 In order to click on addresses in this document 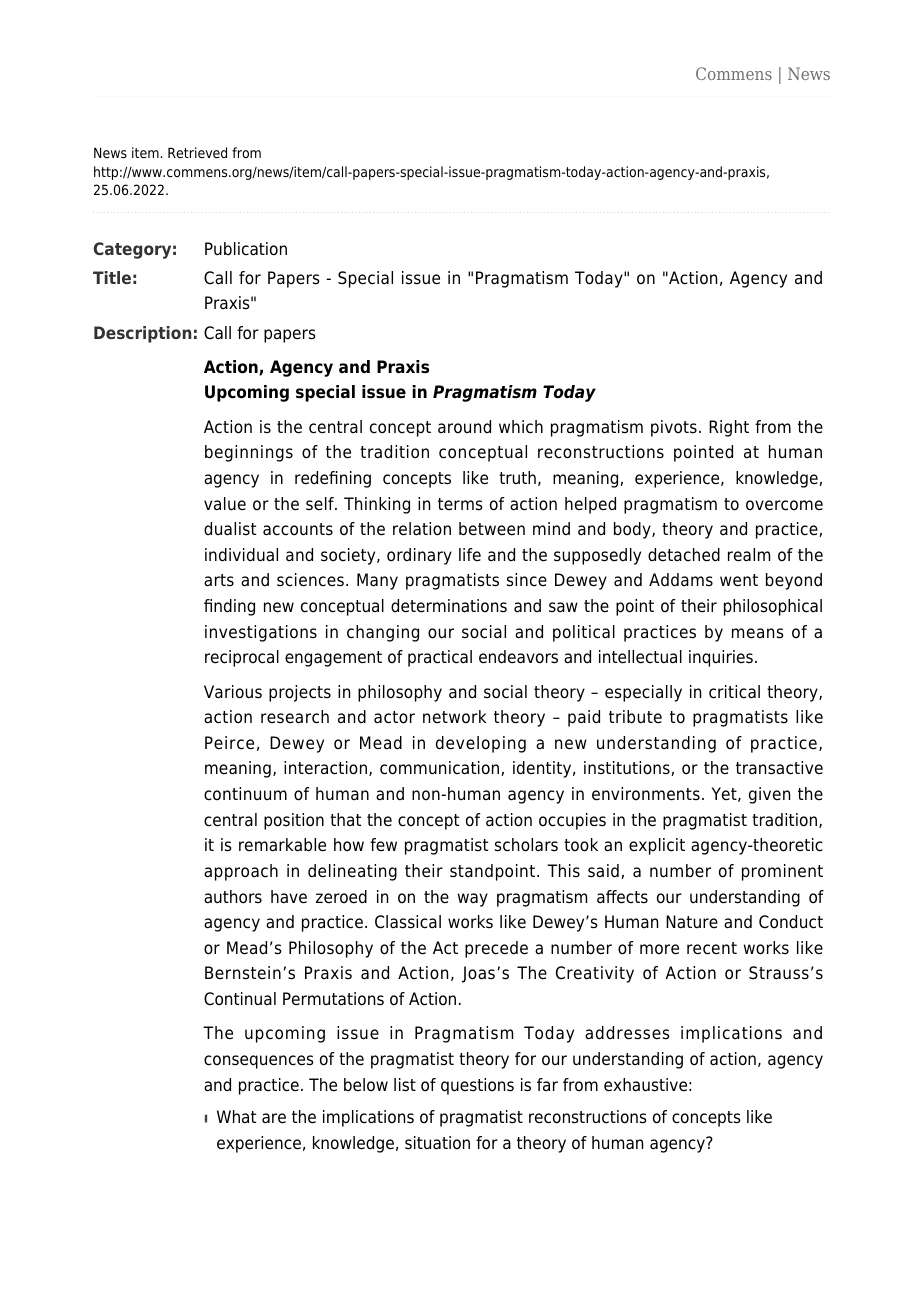, I will do `click(627, 1033)`.
